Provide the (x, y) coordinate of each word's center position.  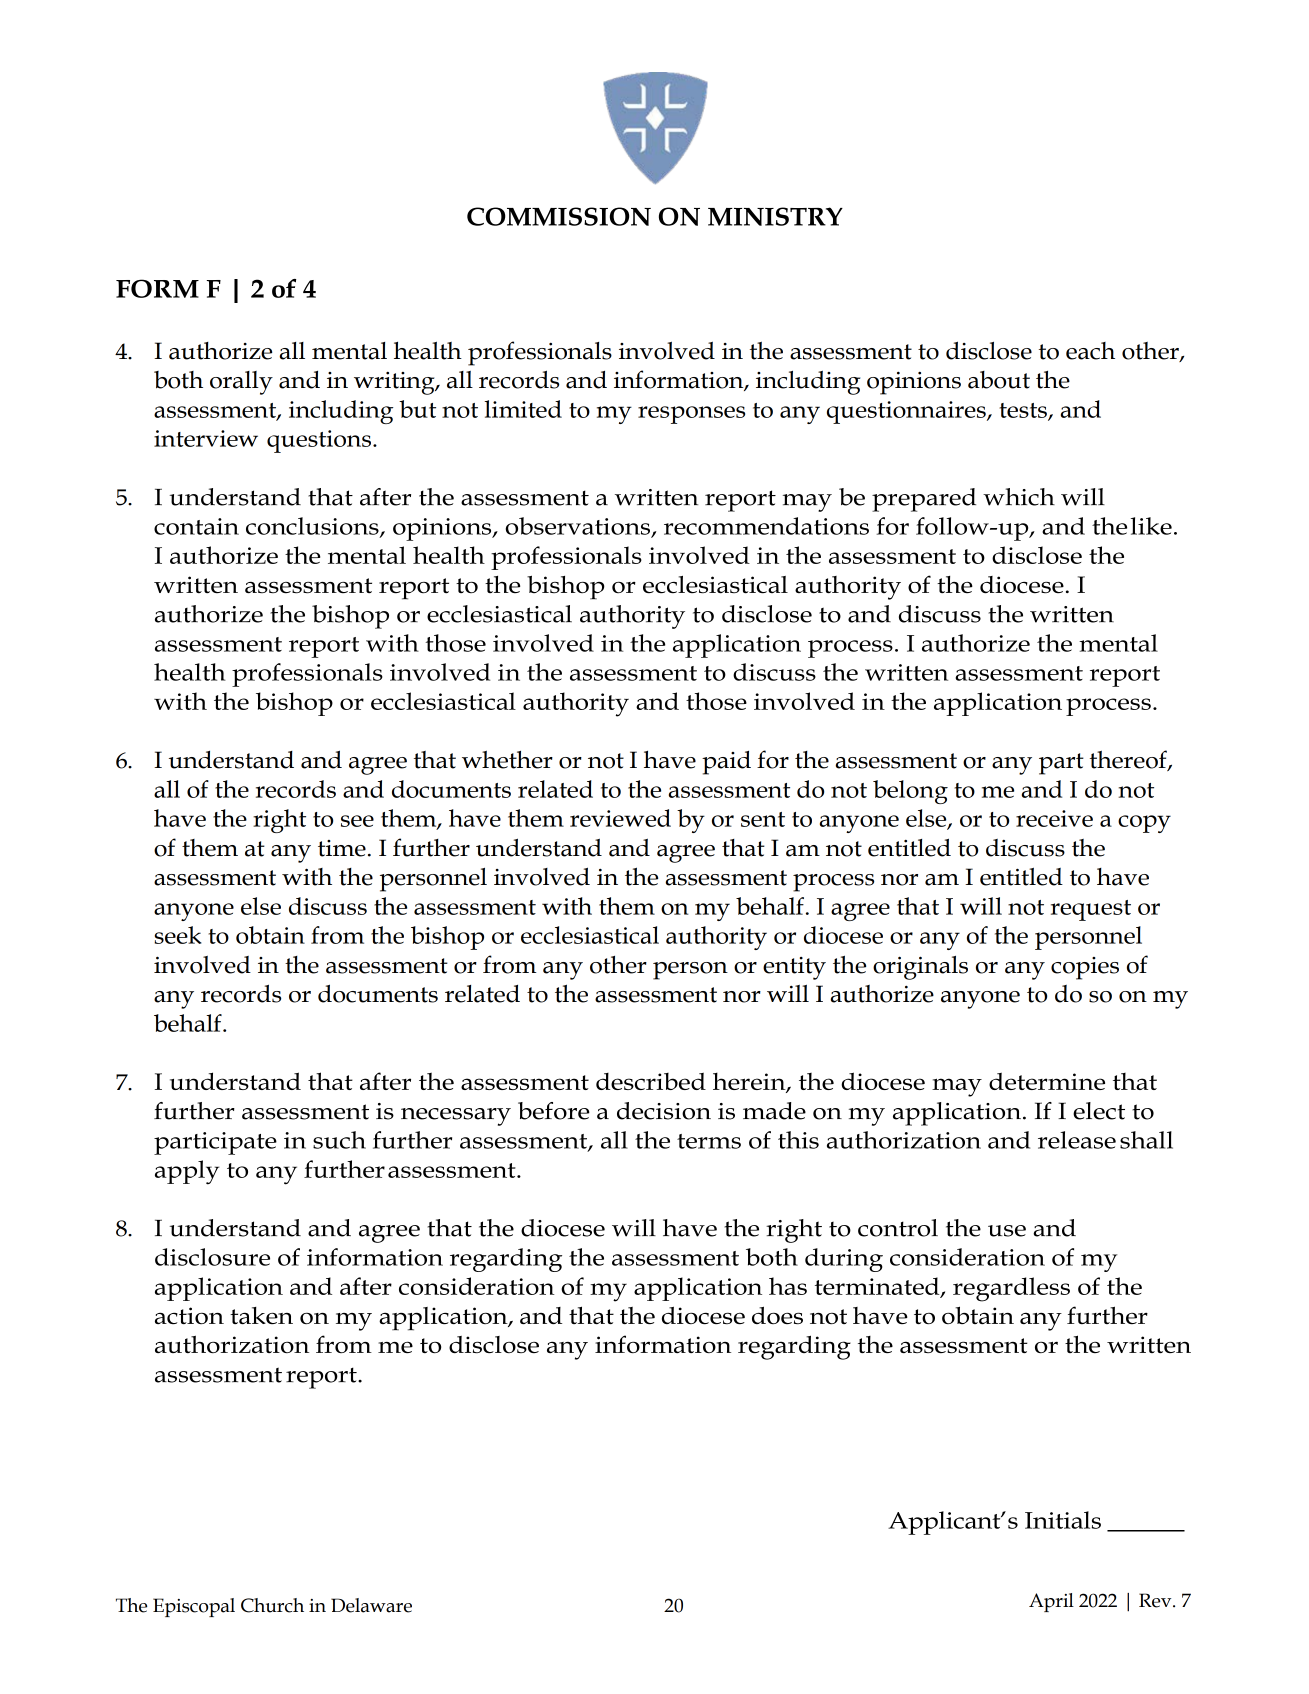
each (1090, 351)
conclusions (313, 527)
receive (1054, 818)
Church (272, 1605)
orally (241, 383)
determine (1047, 1081)
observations (579, 527)
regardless (1011, 1289)
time (342, 848)
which (1019, 497)
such (339, 1140)
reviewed (620, 818)
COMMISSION (559, 216)
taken (261, 1315)
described (651, 1081)
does (777, 1315)
